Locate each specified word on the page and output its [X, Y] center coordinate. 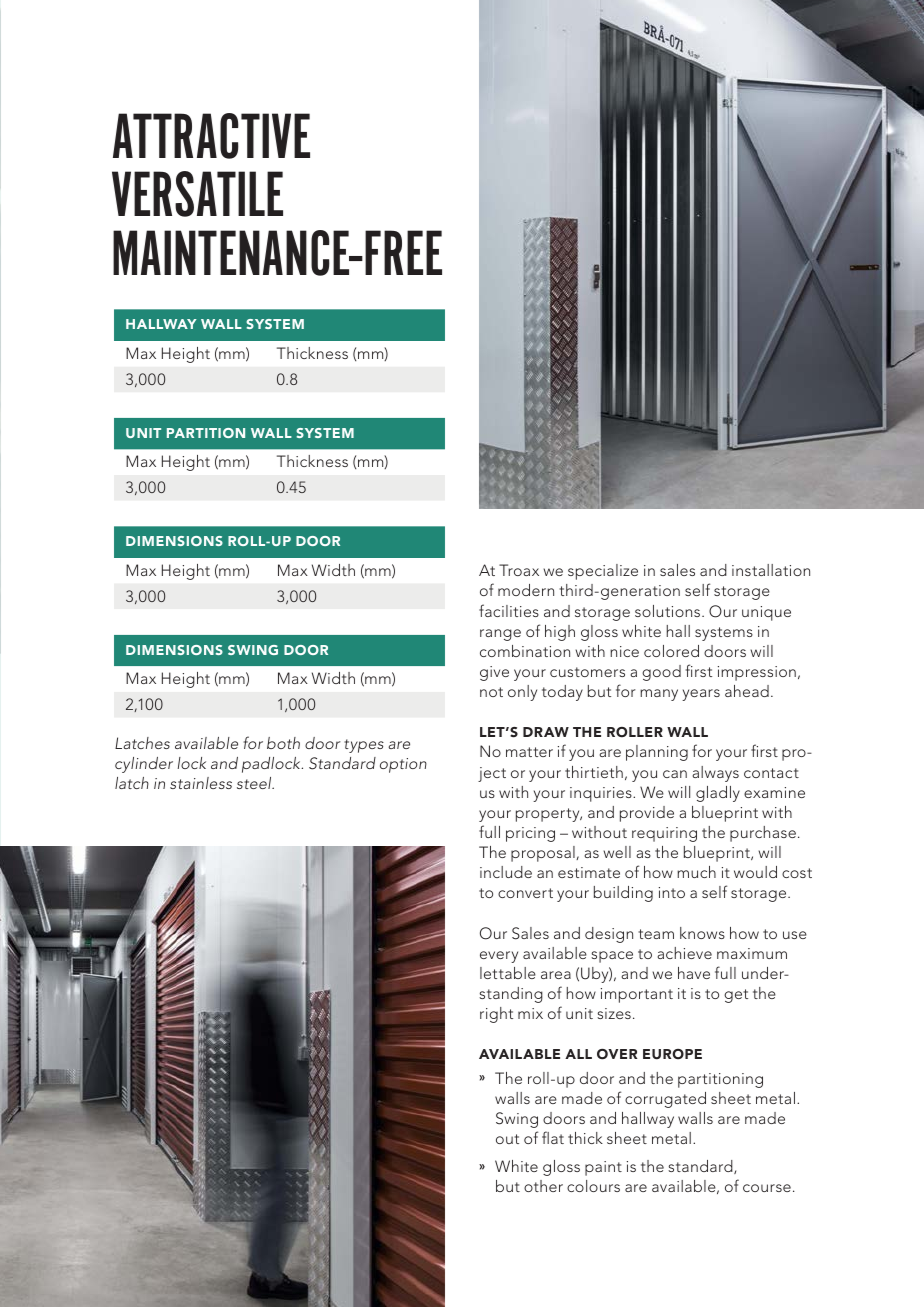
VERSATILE [197, 194]
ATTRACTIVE [211, 136]
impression [757, 673]
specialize [603, 572]
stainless [201, 783]
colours [593, 1186]
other [543, 1186]
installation [771, 570]
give [494, 673]
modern [526, 590]
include [506, 872]
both [283, 743]
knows [702, 933]
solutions [669, 611]
